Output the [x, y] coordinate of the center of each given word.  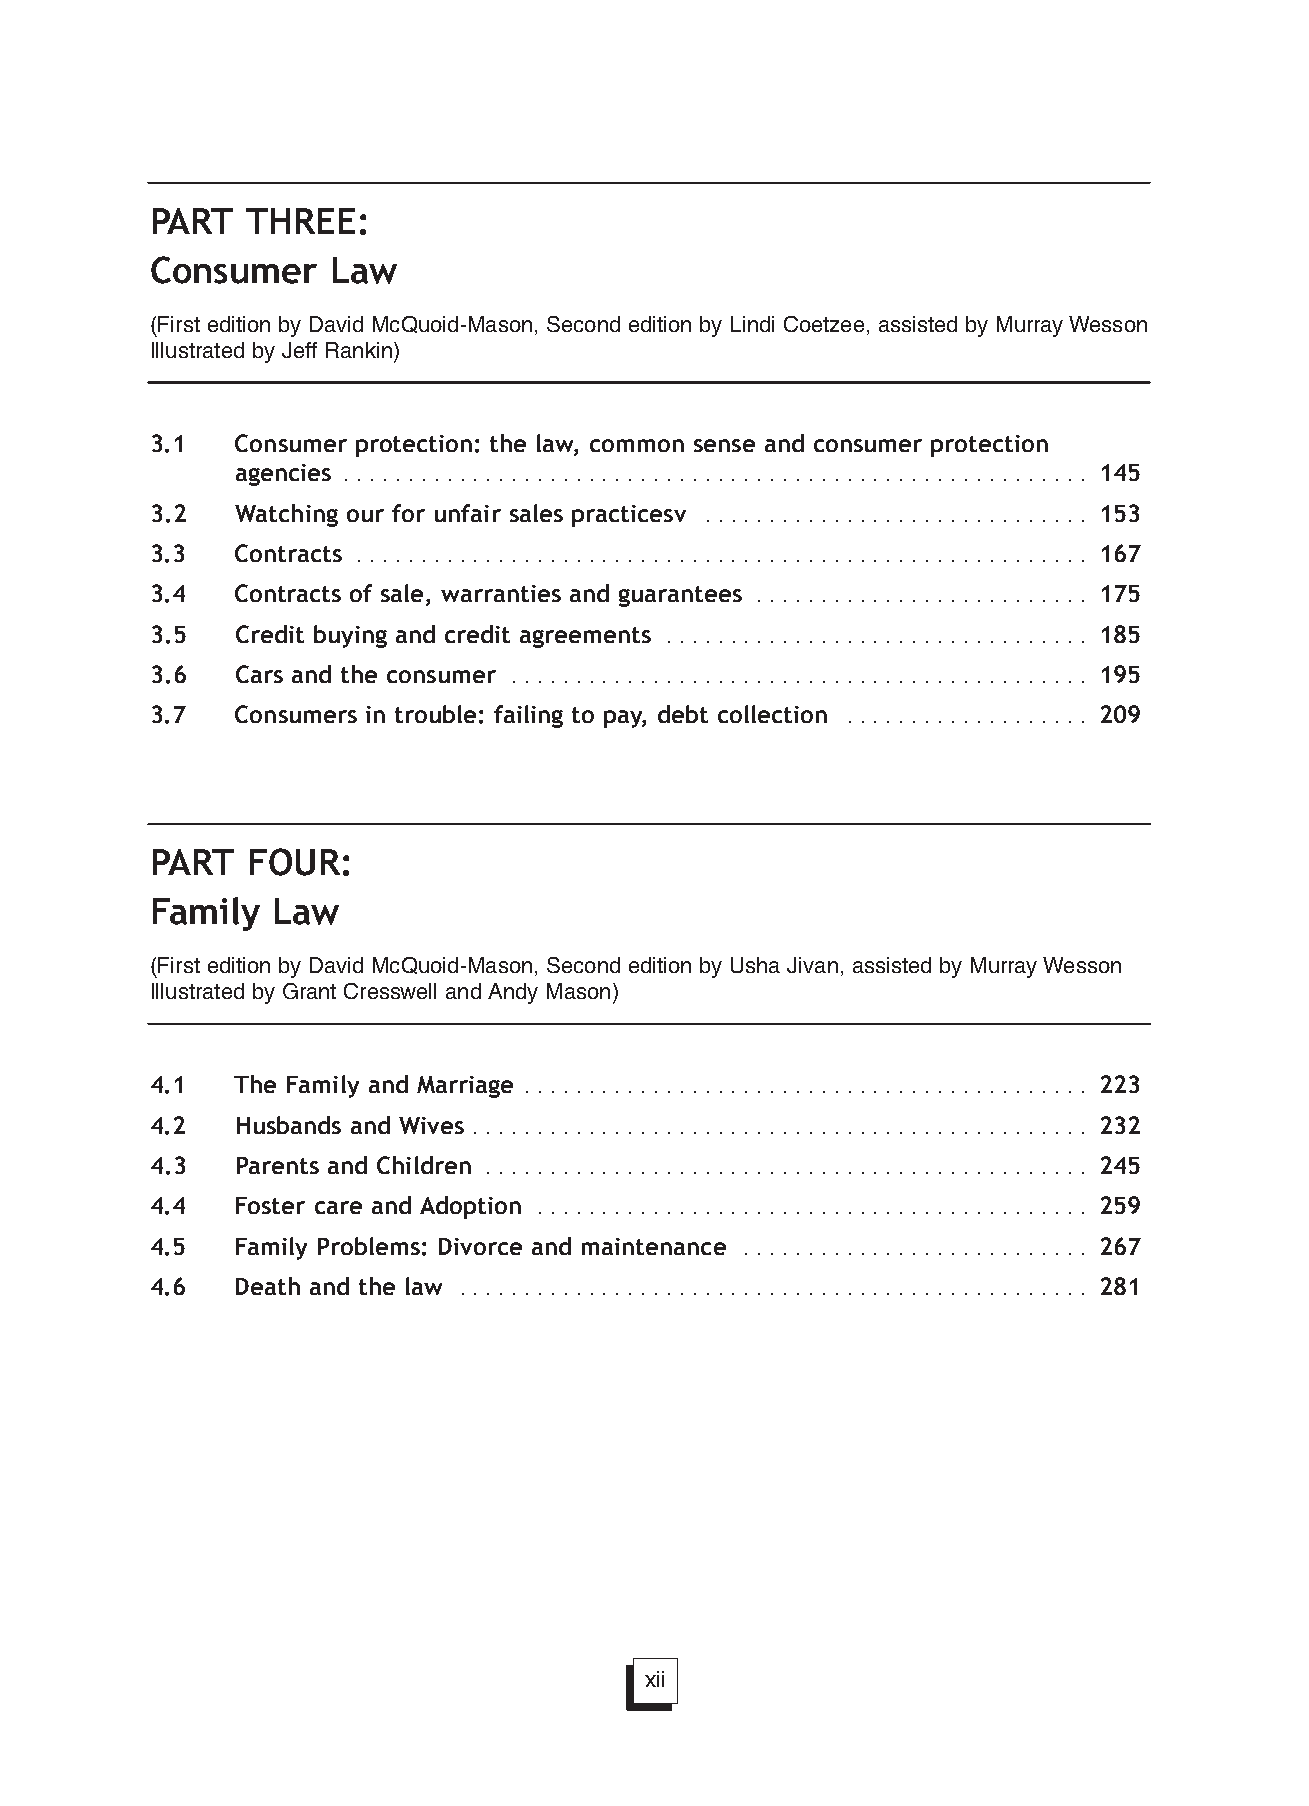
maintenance [654, 1246]
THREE [300, 221]
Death [268, 1286]
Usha [755, 965]
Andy [513, 993]
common [637, 445]
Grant [309, 991]
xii [654, 1679]
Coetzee [824, 324]
